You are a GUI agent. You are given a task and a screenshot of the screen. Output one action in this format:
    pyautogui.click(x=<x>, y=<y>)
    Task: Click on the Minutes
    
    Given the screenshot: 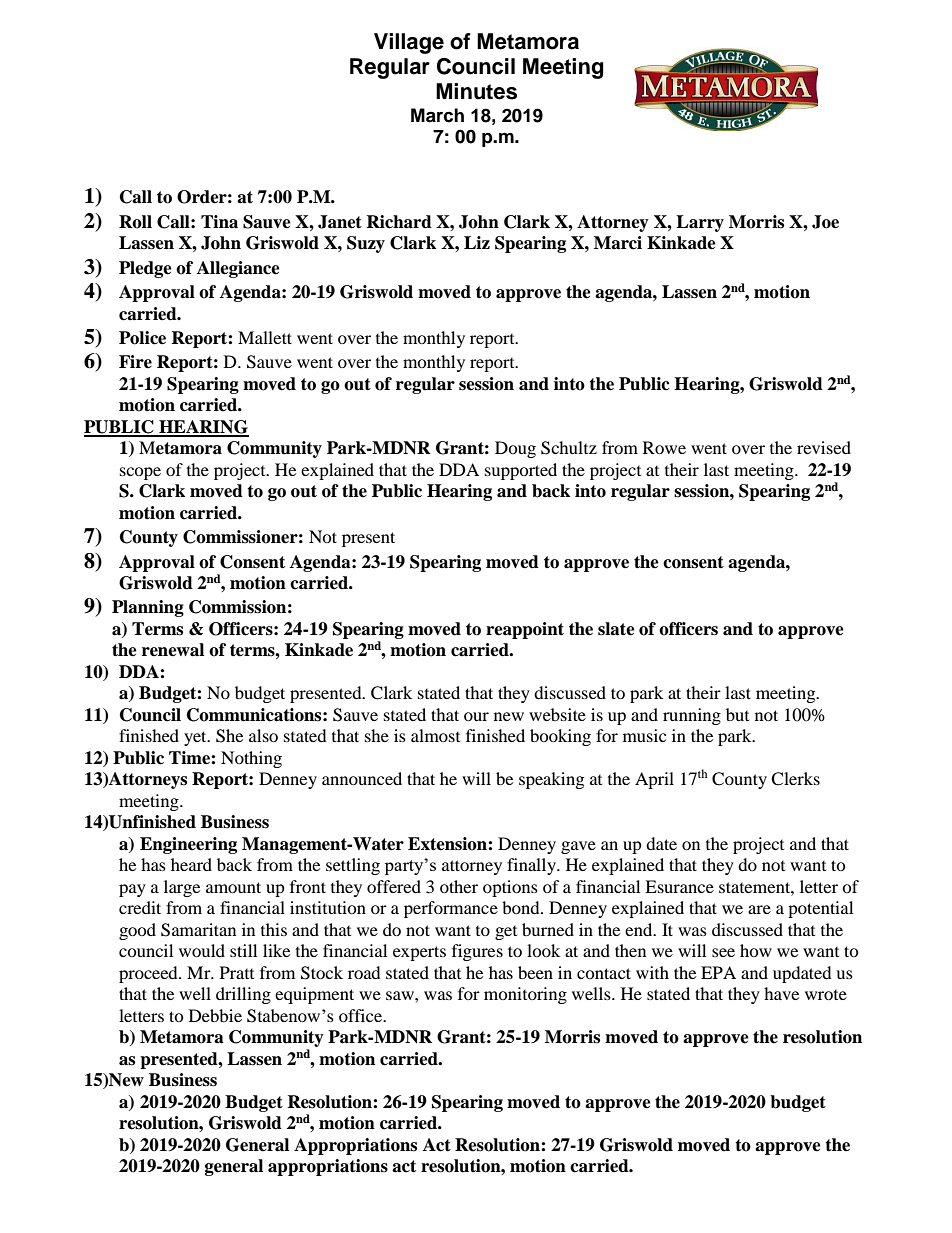 What is the action you would take?
    pyautogui.click(x=476, y=91)
